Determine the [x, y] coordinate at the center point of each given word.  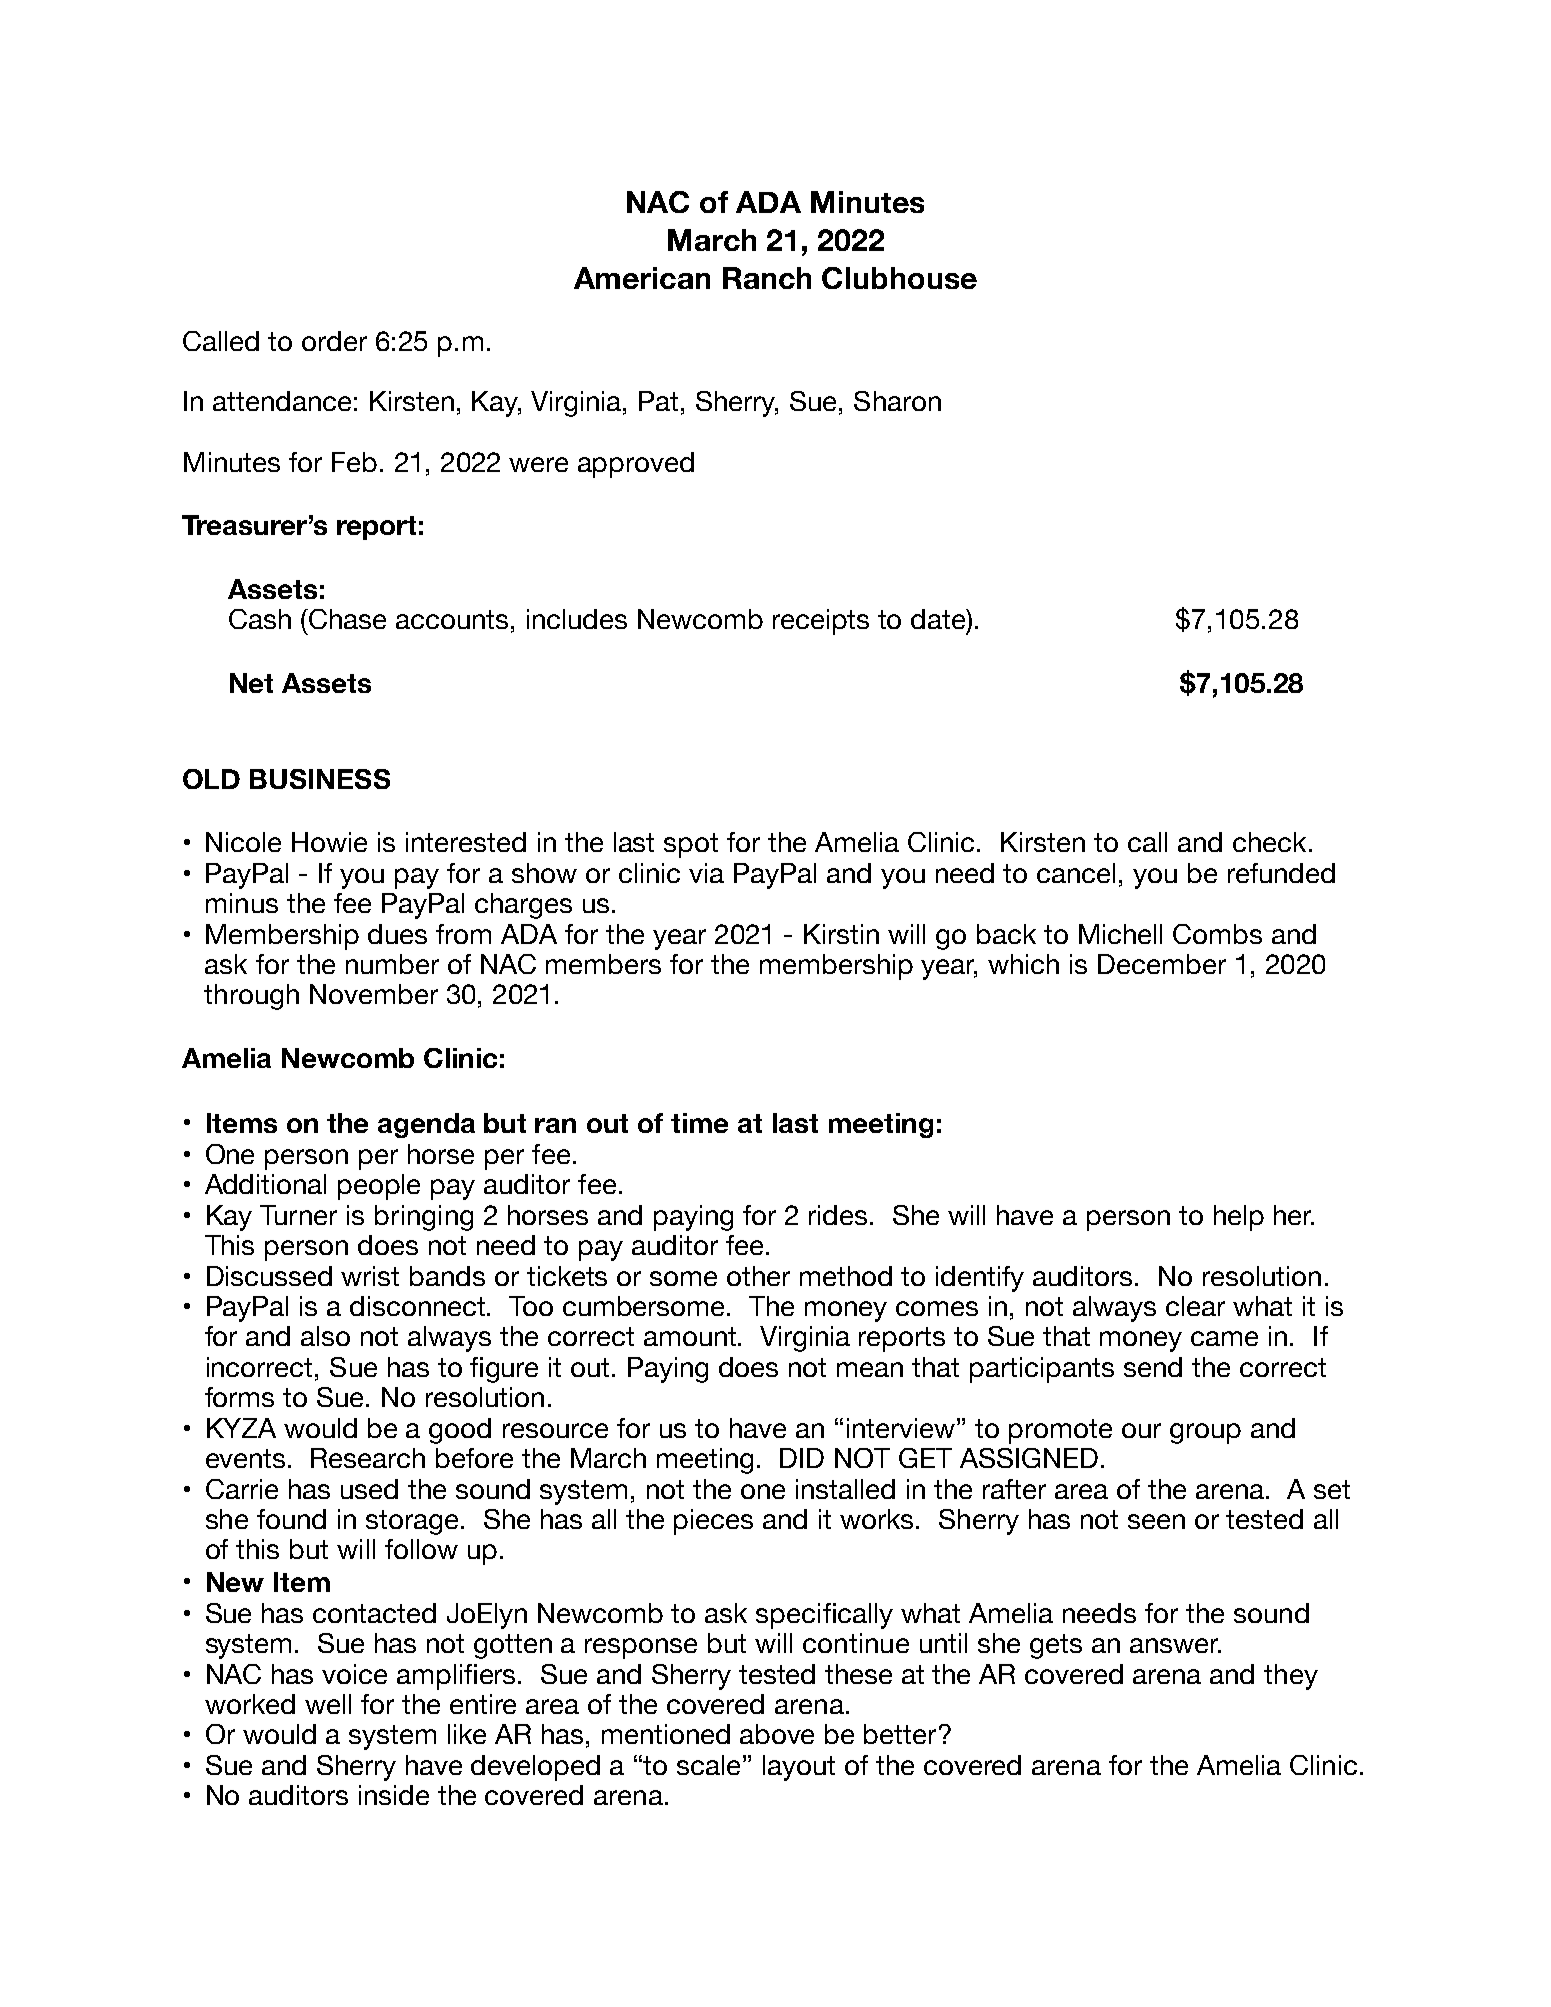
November [374, 994]
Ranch [767, 278]
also [325, 1336]
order [334, 341]
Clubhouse [899, 278]
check [1269, 842]
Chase [346, 619]
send [1153, 1367]
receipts [821, 622]
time [699, 1123]
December [1162, 964]
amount [691, 1336]
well [328, 1704]
